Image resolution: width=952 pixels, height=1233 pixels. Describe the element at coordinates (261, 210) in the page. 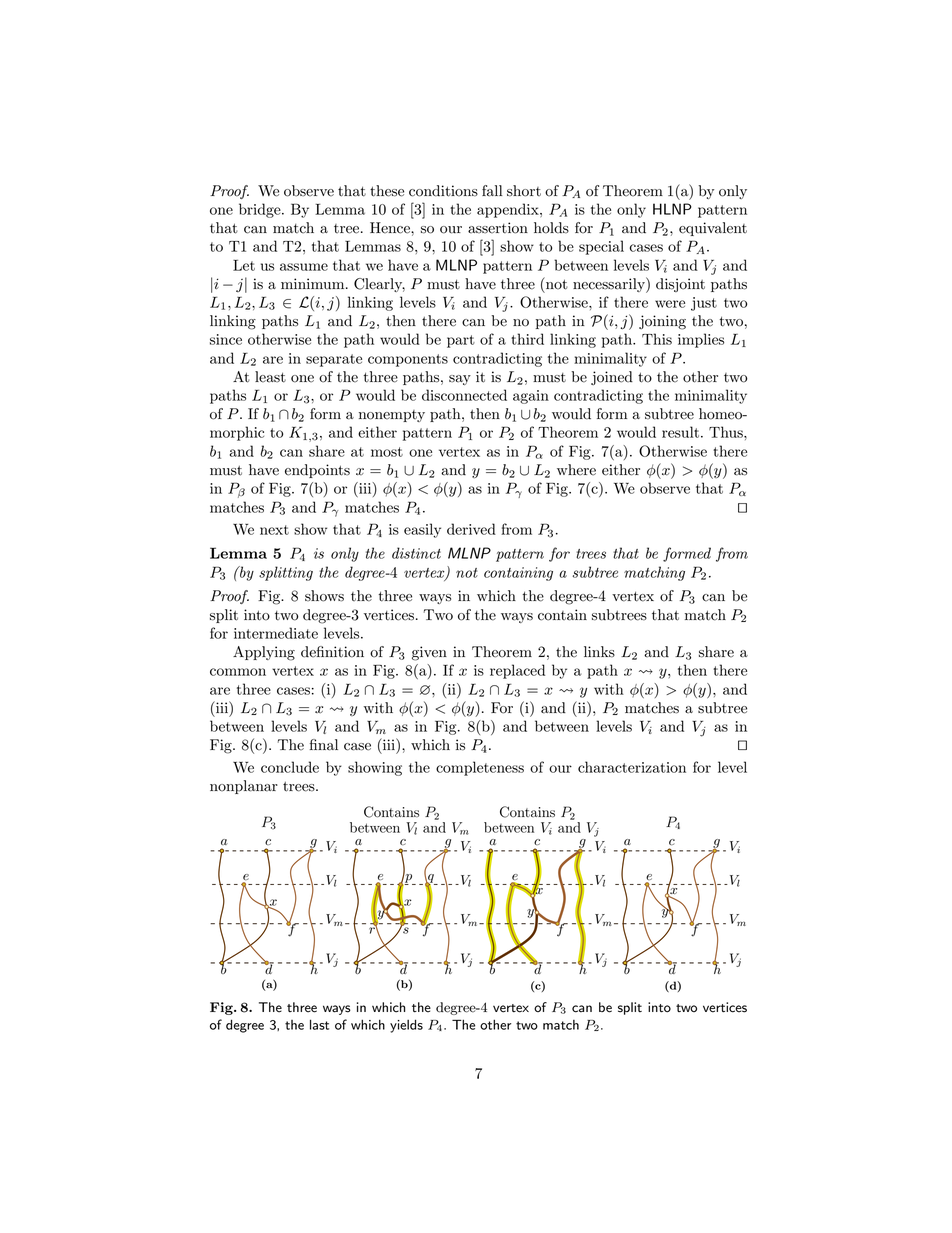

I see `bridge` at that location.
